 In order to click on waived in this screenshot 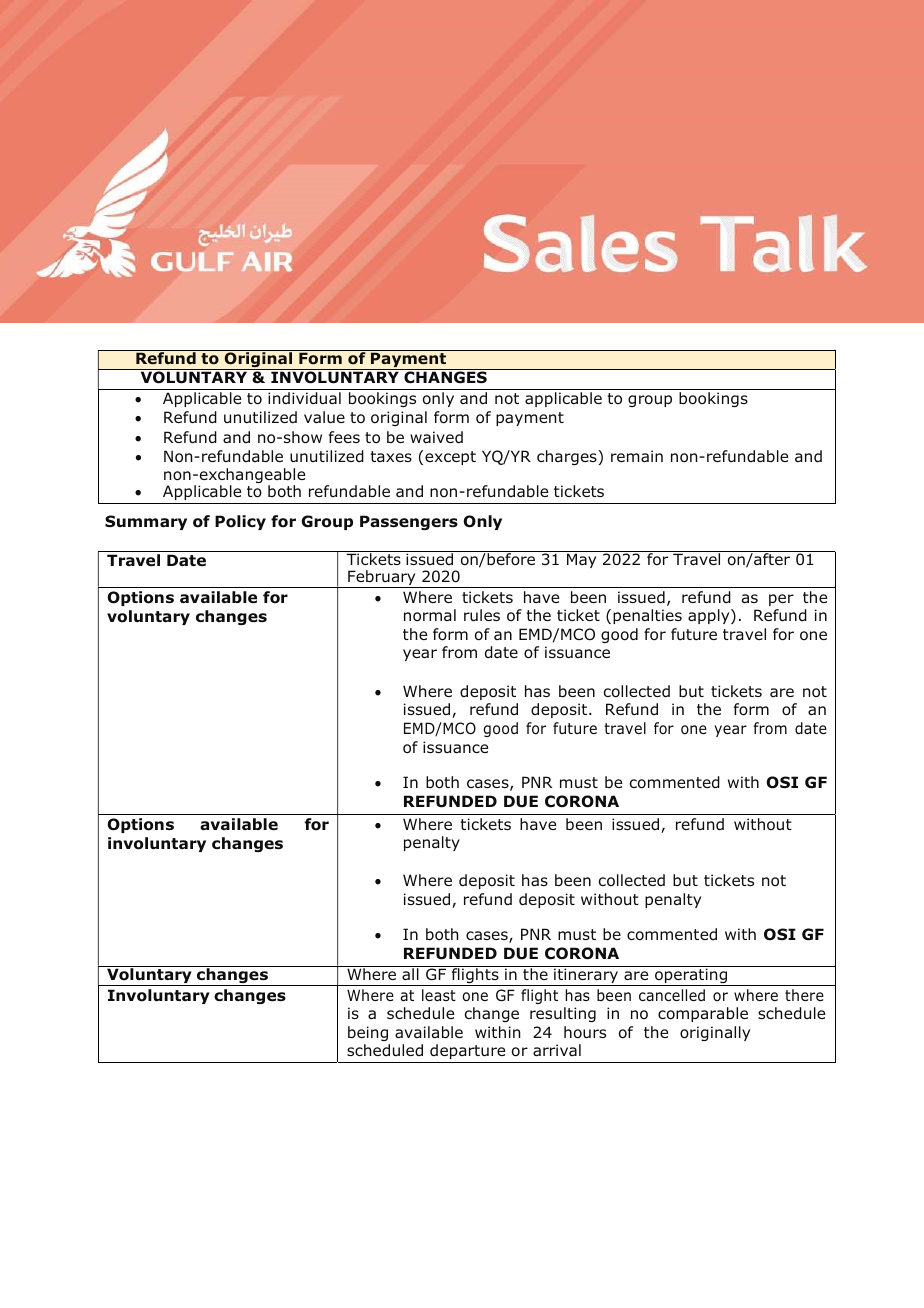, I will do `click(436, 437)`.
